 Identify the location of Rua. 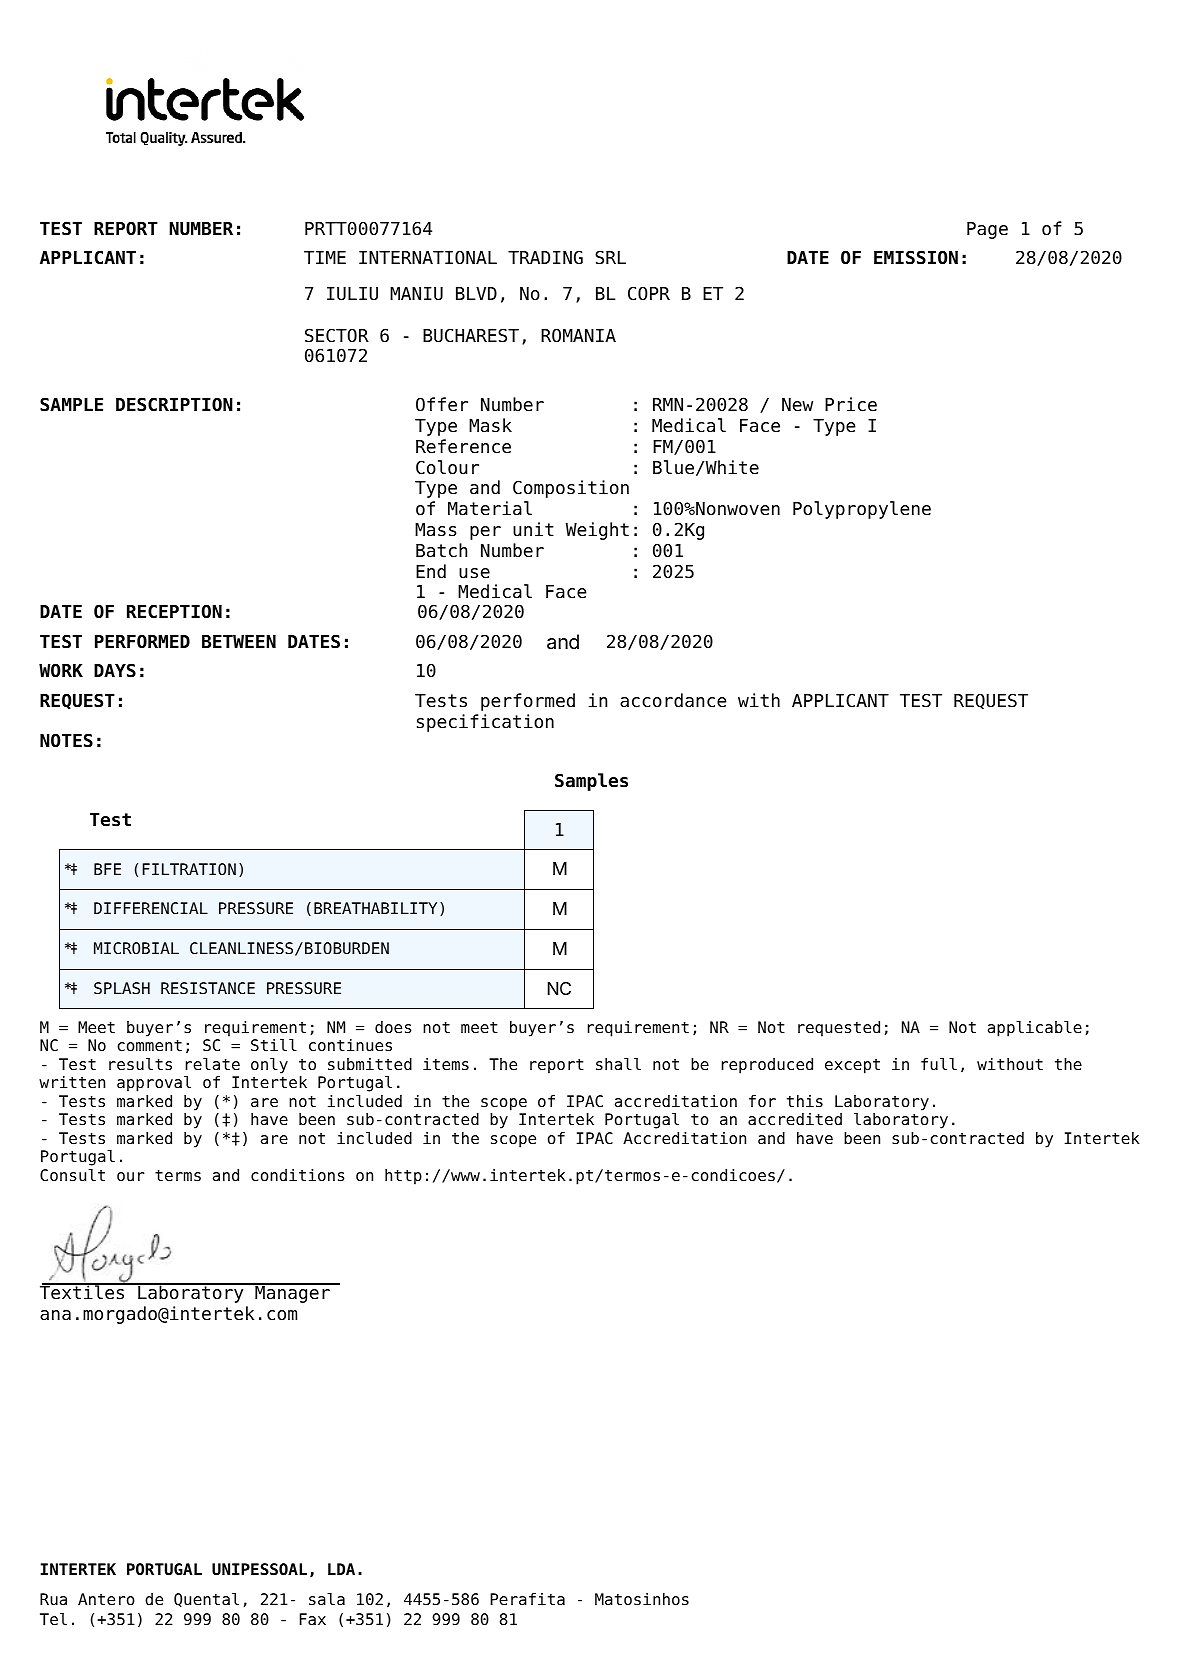
(53, 1599).
